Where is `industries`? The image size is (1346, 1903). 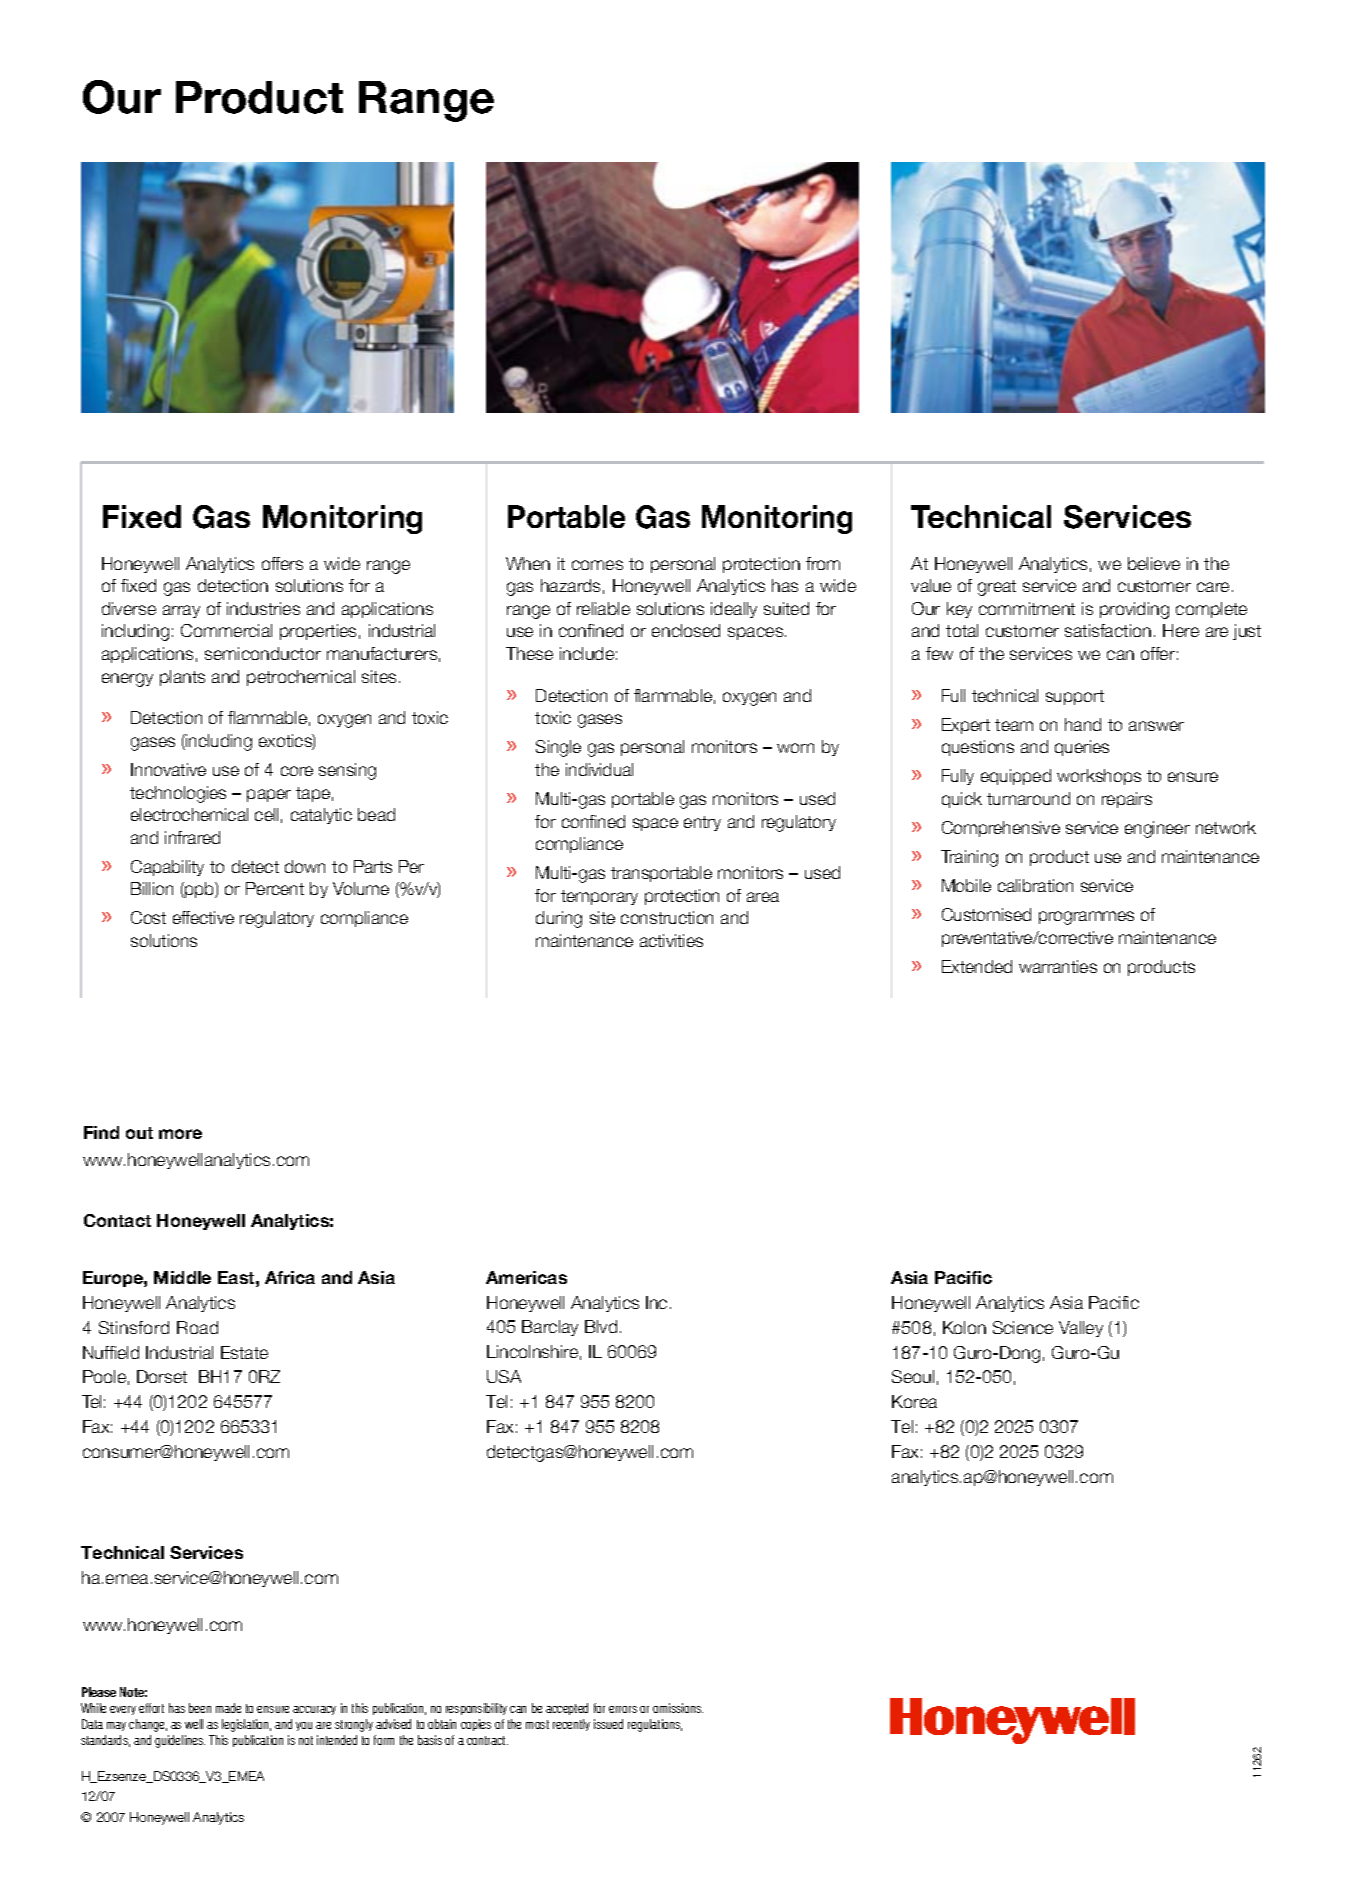
industries is located at coordinates (263, 608).
